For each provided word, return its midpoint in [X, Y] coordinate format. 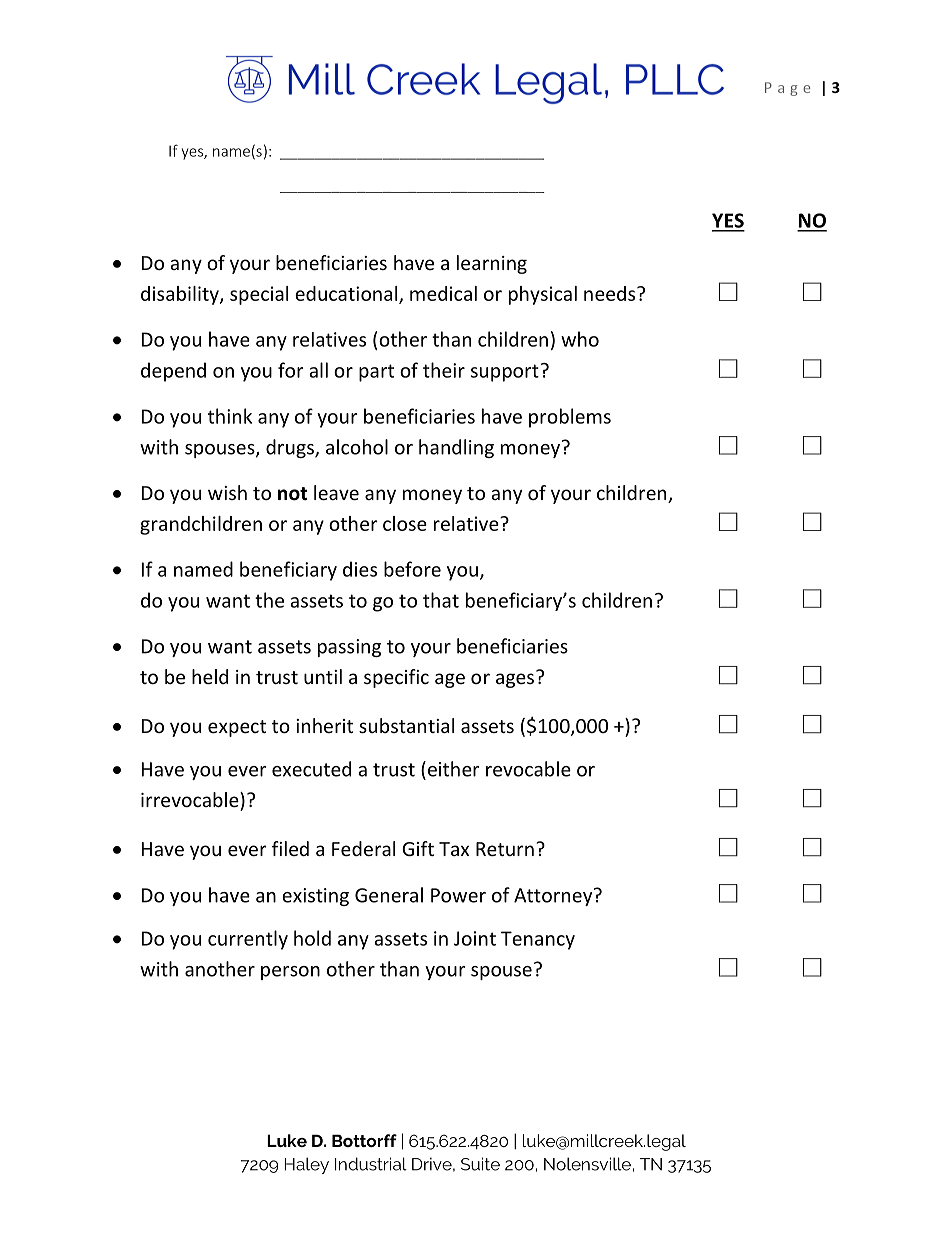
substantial [406, 725]
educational [347, 294]
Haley [306, 1165]
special [259, 295]
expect [237, 728]
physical [543, 295]
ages [515, 680]
